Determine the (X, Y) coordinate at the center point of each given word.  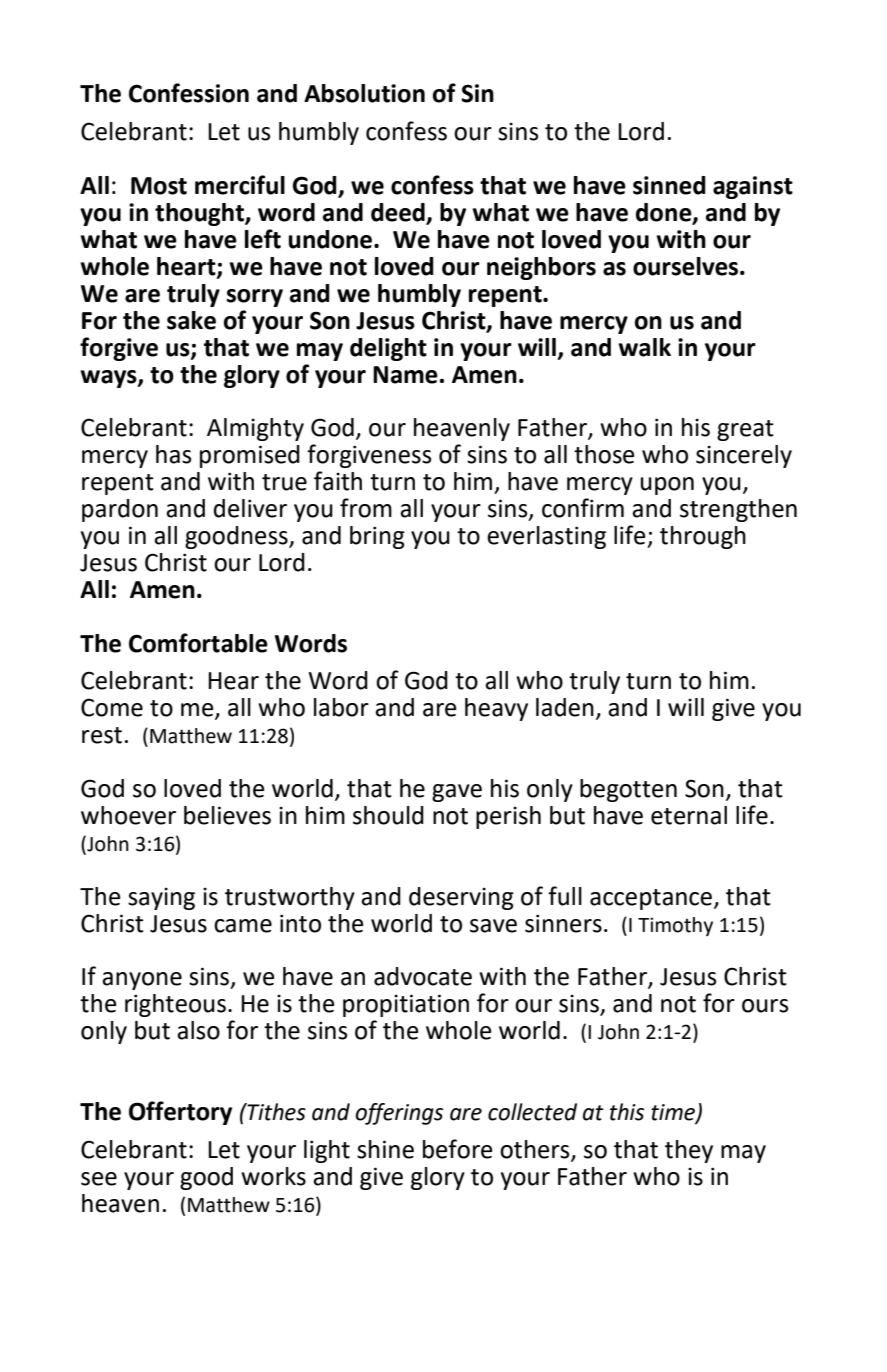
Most (159, 186)
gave (457, 793)
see (99, 1179)
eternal (689, 815)
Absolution (364, 93)
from (366, 508)
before (458, 1149)
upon (667, 486)
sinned (669, 185)
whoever (128, 815)
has (174, 454)
